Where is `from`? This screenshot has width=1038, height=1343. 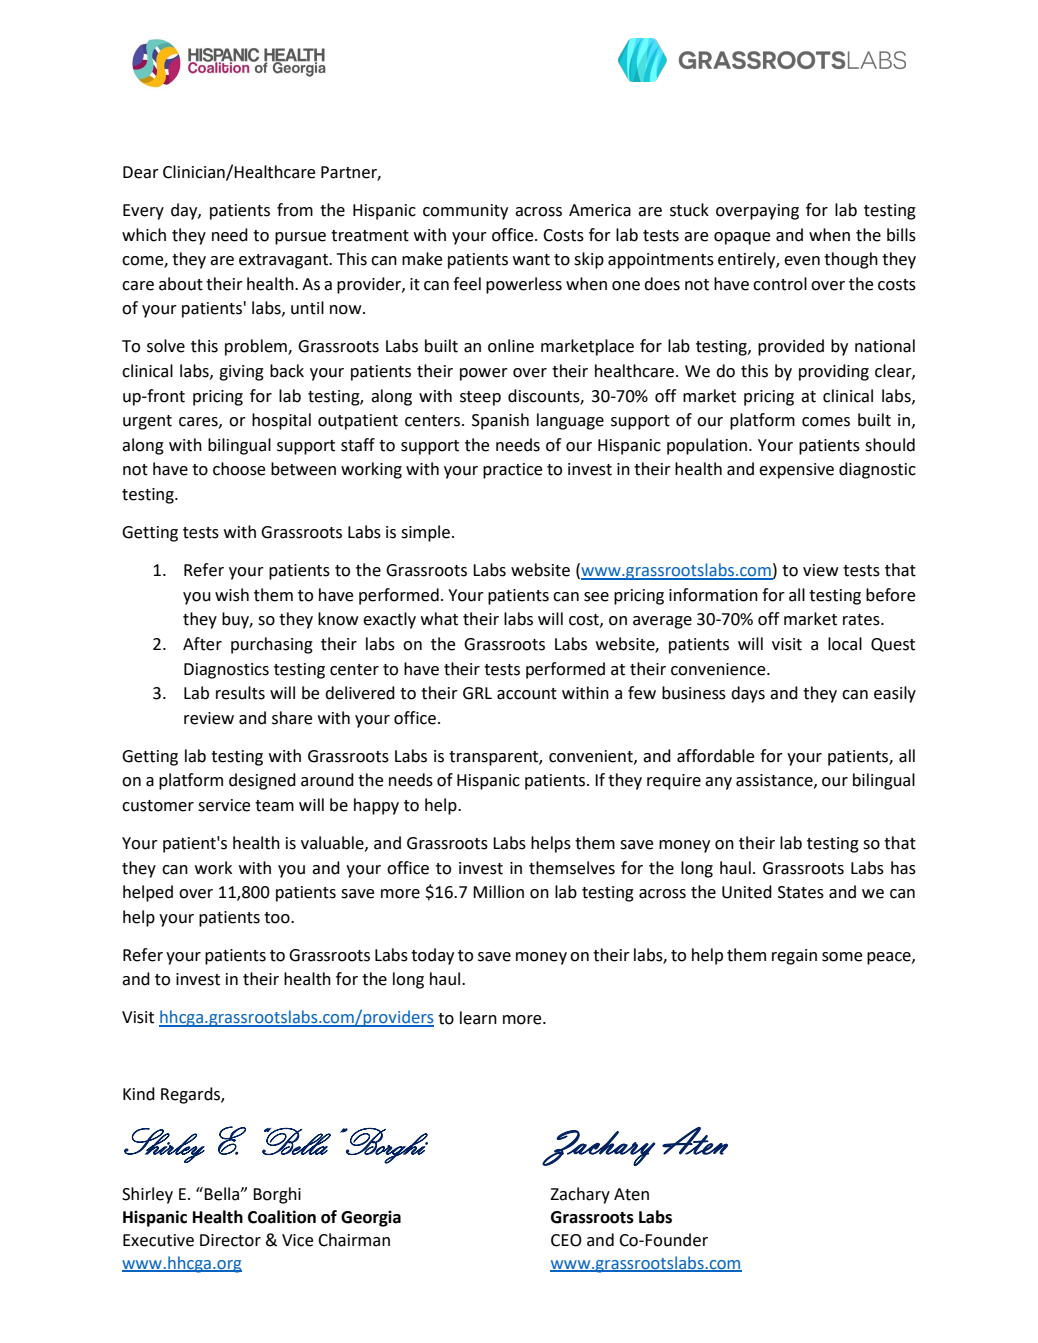
from is located at coordinates (295, 210).
